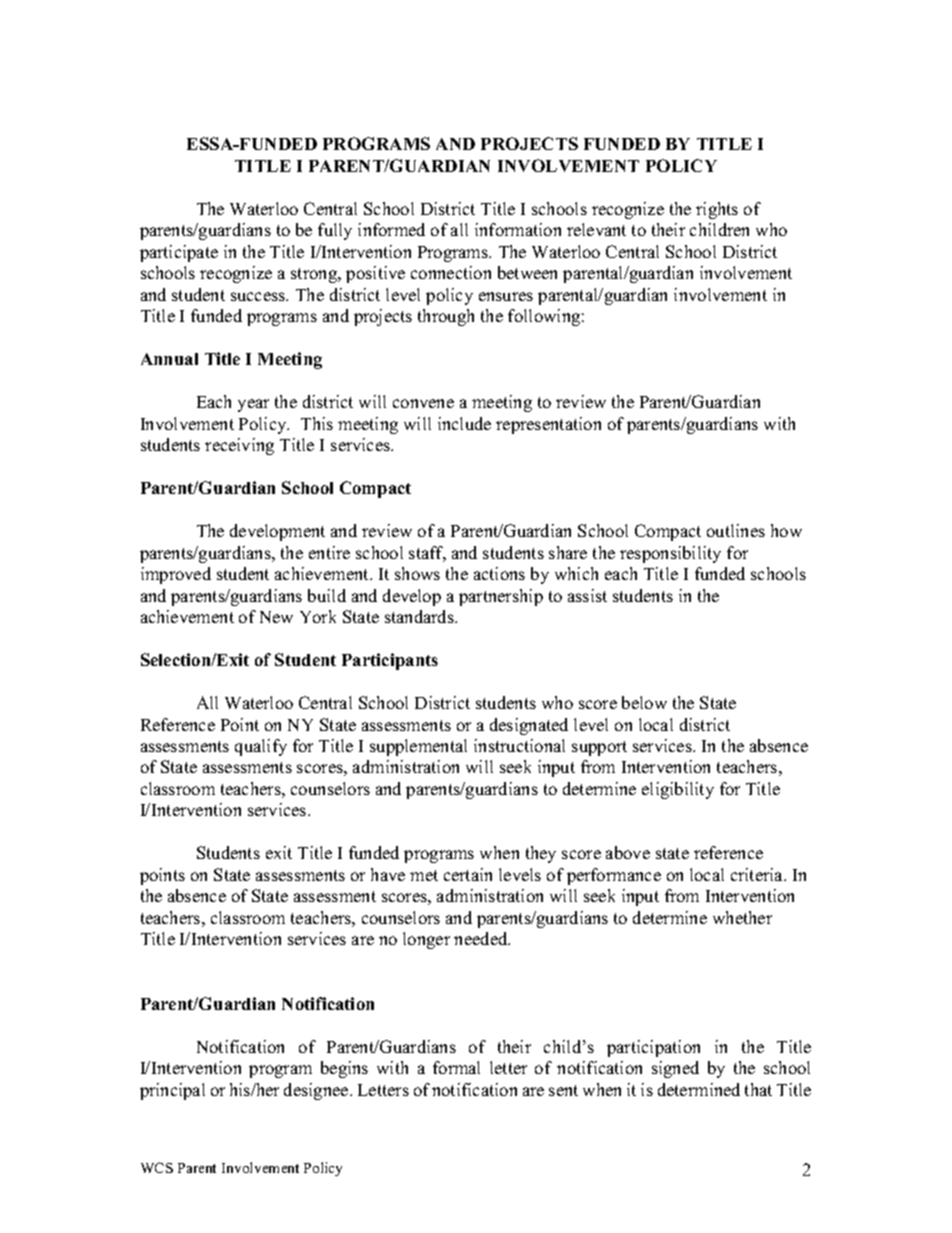 The image size is (952, 1233). I want to click on rights, so click(717, 210).
